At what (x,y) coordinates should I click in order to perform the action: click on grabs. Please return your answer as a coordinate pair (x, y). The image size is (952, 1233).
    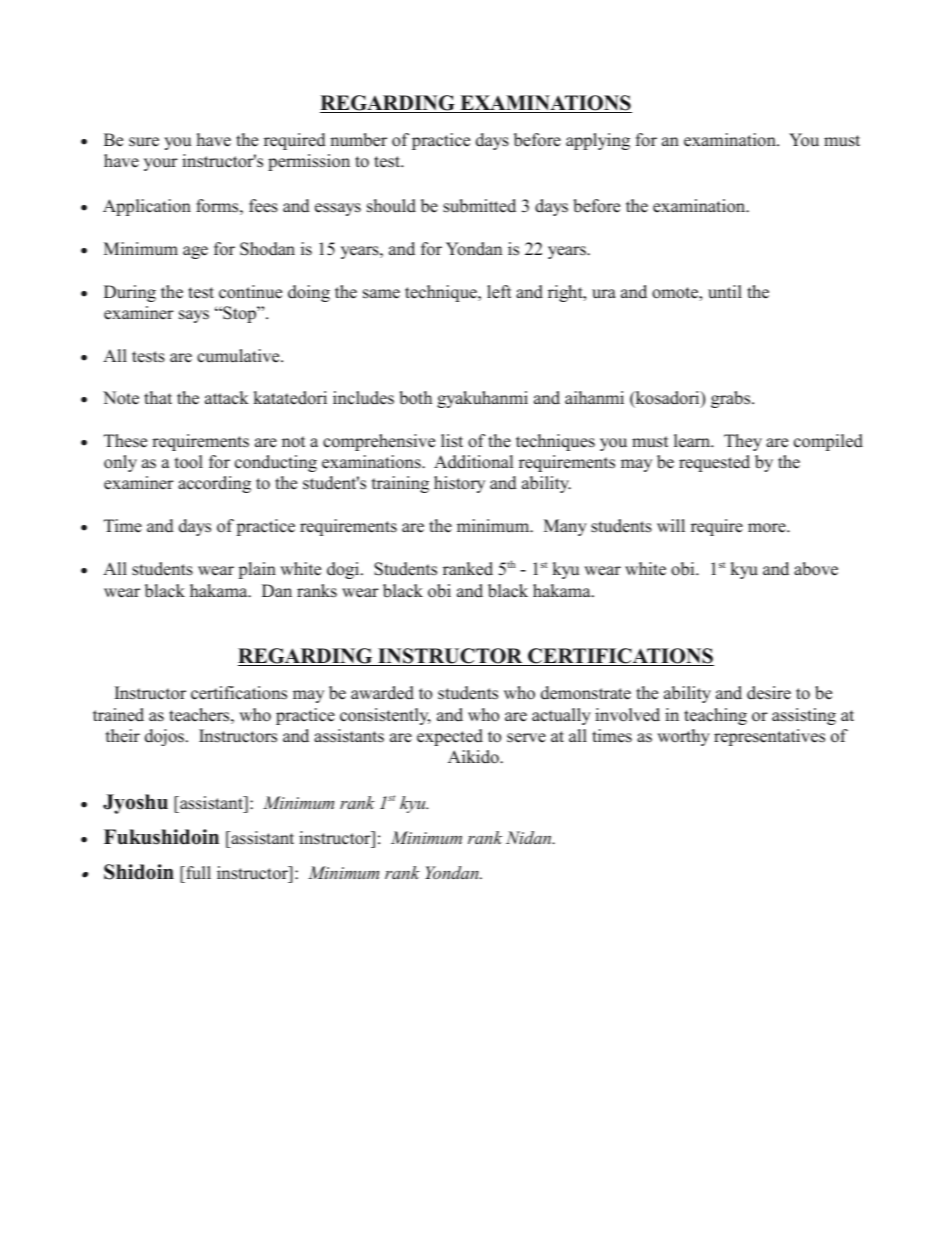
    Looking at the image, I should click on (732, 399).
